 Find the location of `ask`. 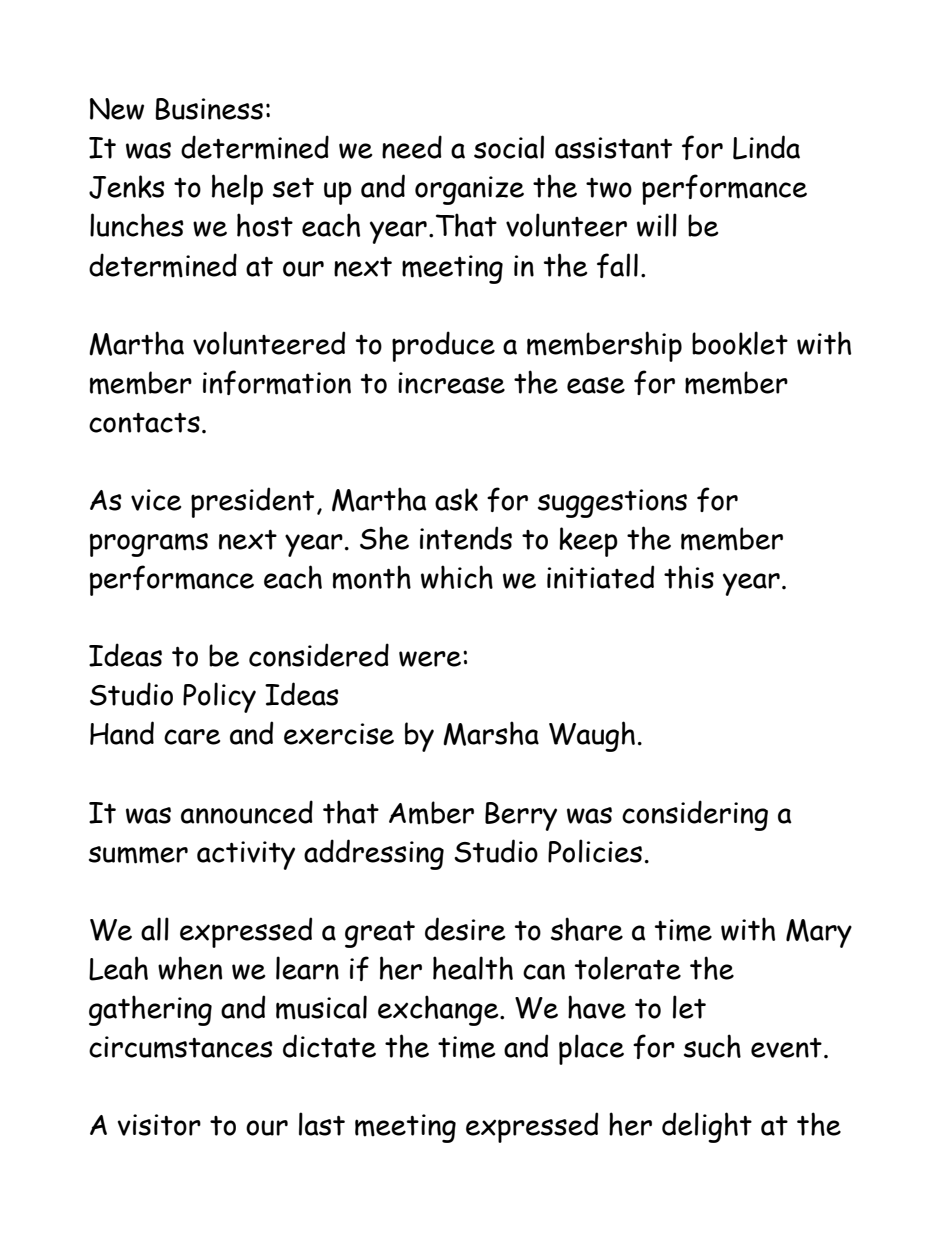

ask is located at coordinates (456, 499).
